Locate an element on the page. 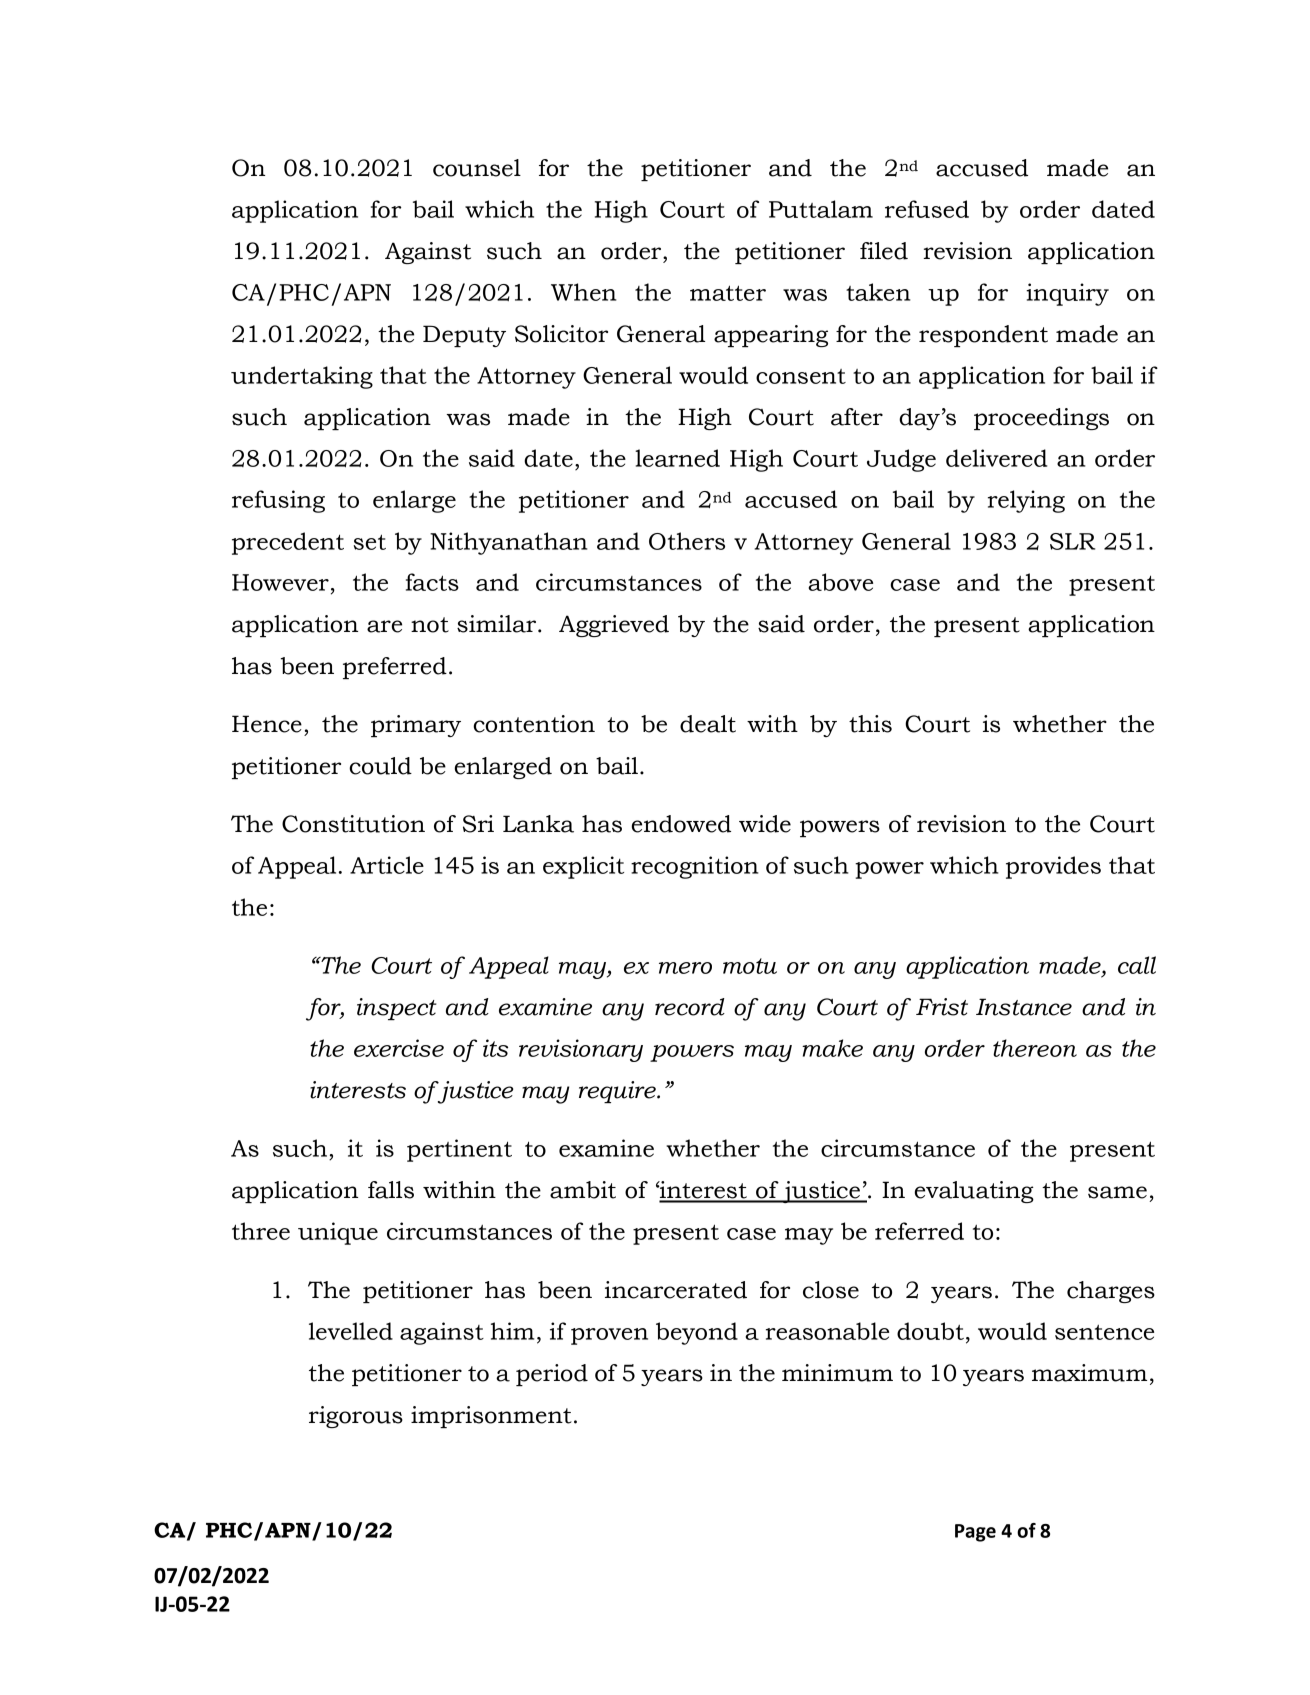 This document has height=1695, width=1310. ambit is located at coordinates (583, 1190).
